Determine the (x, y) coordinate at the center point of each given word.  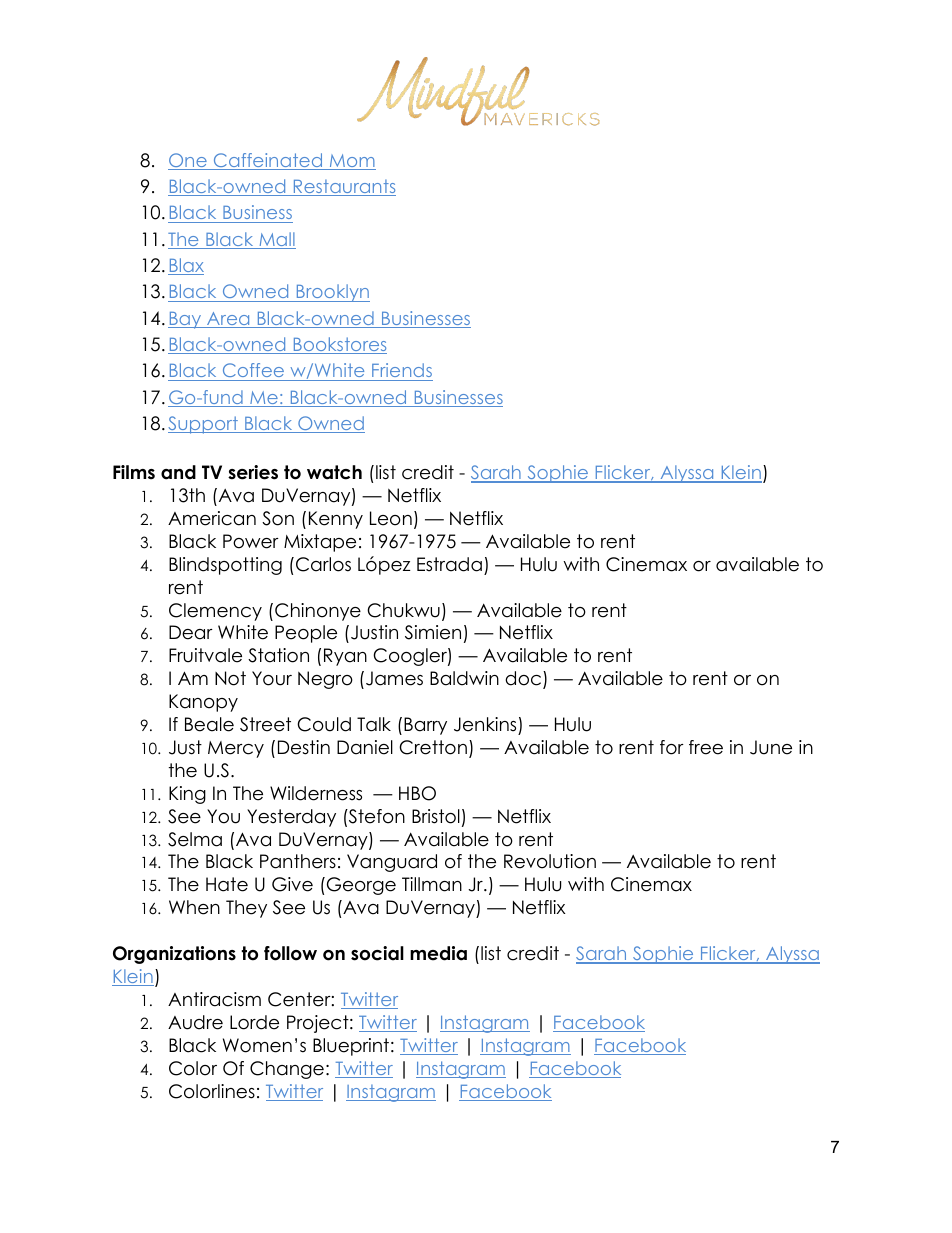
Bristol (436, 816)
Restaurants (343, 188)
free (706, 747)
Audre (195, 1022)
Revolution (550, 861)
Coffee (253, 372)
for (672, 747)
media (438, 953)
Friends (402, 370)
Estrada (449, 564)
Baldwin (464, 678)
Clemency (215, 612)
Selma (195, 839)
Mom (351, 162)
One (188, 161)
